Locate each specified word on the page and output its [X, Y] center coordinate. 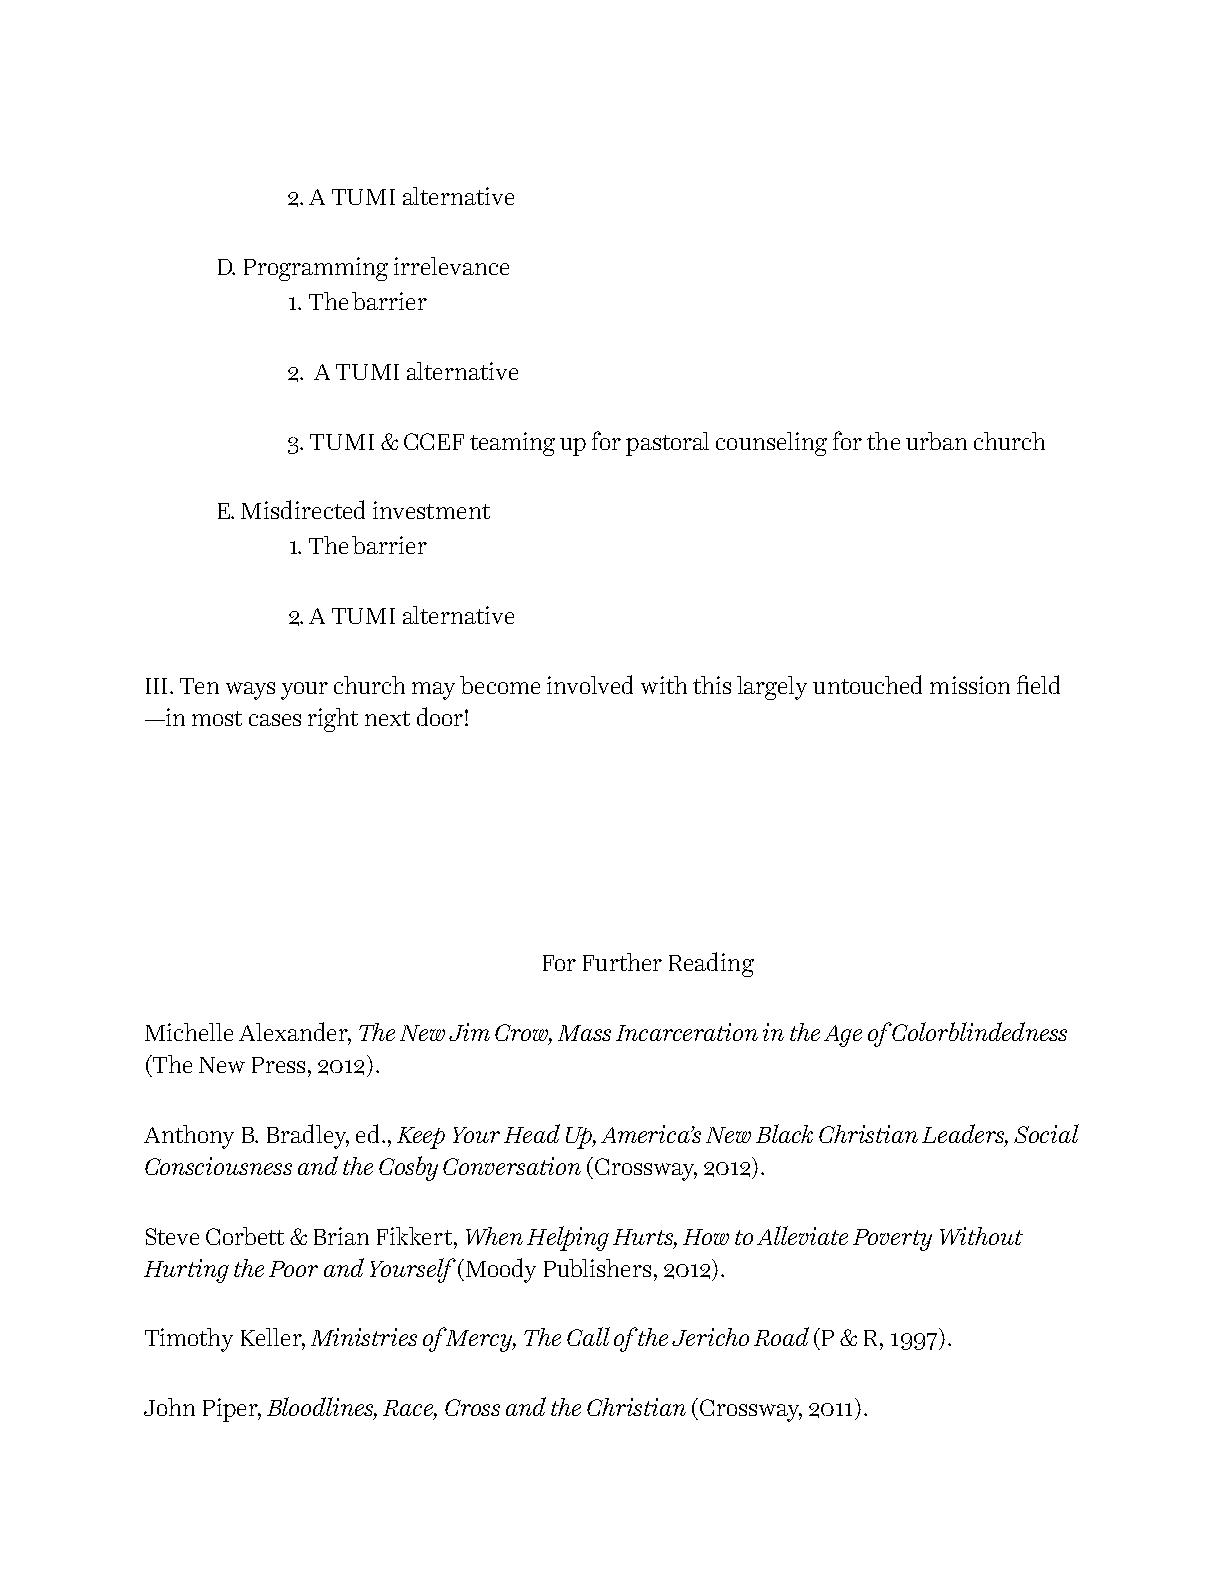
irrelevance [451, 266]
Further [622, 962]
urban [936, 441]
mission [970, 685]
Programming [316, 269]
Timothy [189, 1340]
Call [588, 1336]
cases [275, 720]
